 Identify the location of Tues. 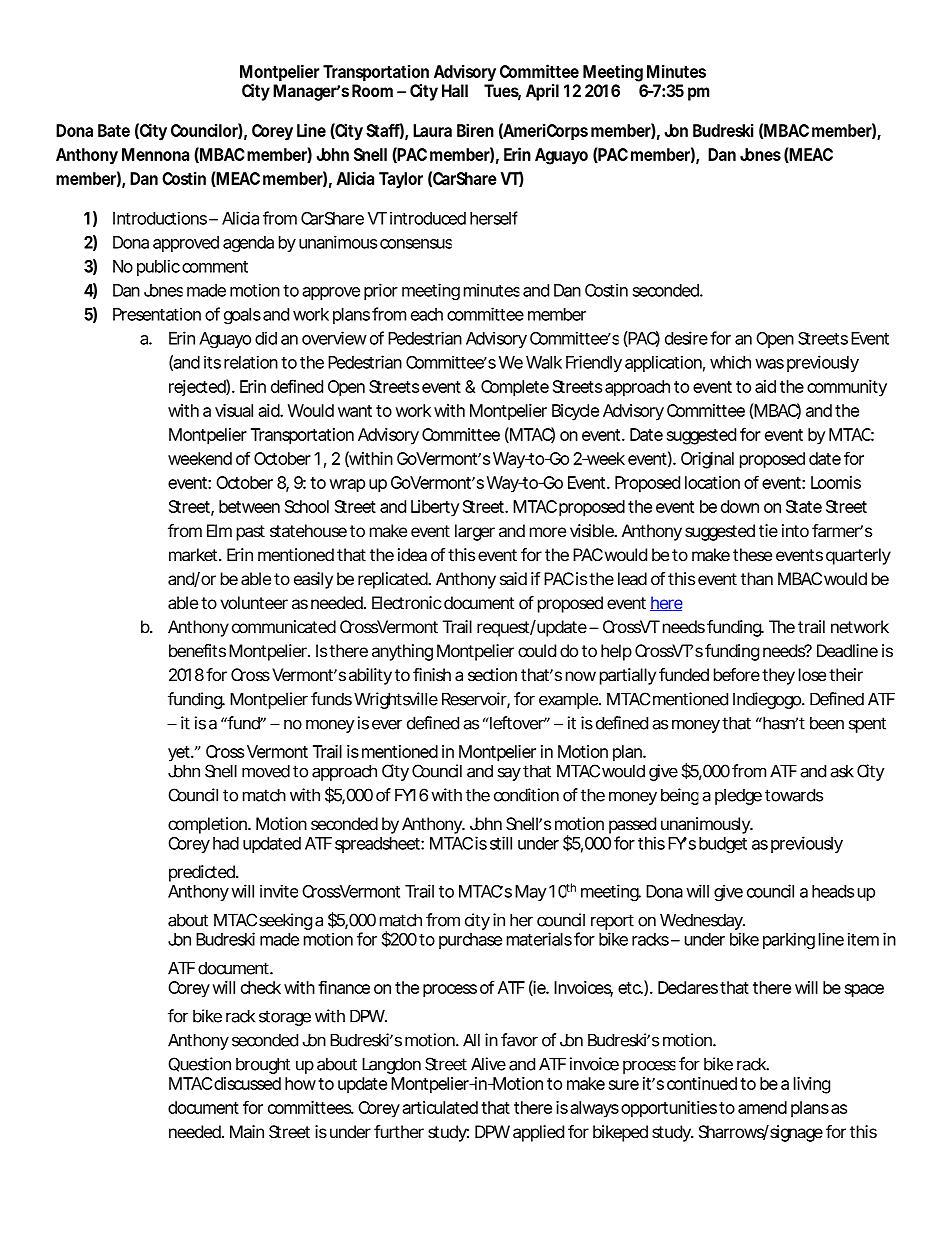
(502, 92).
